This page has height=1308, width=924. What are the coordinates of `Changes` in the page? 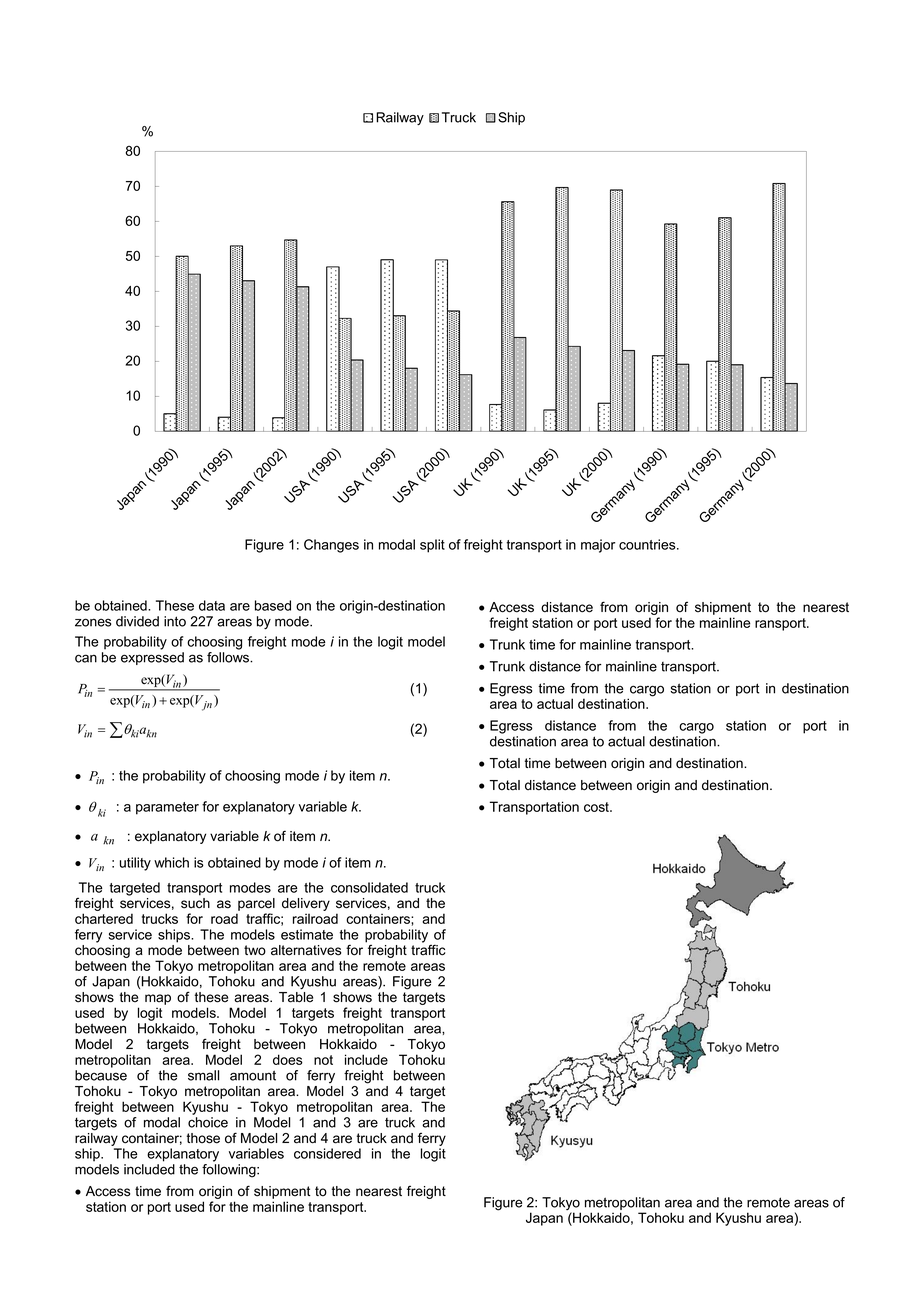 It's located at (331, 546).
